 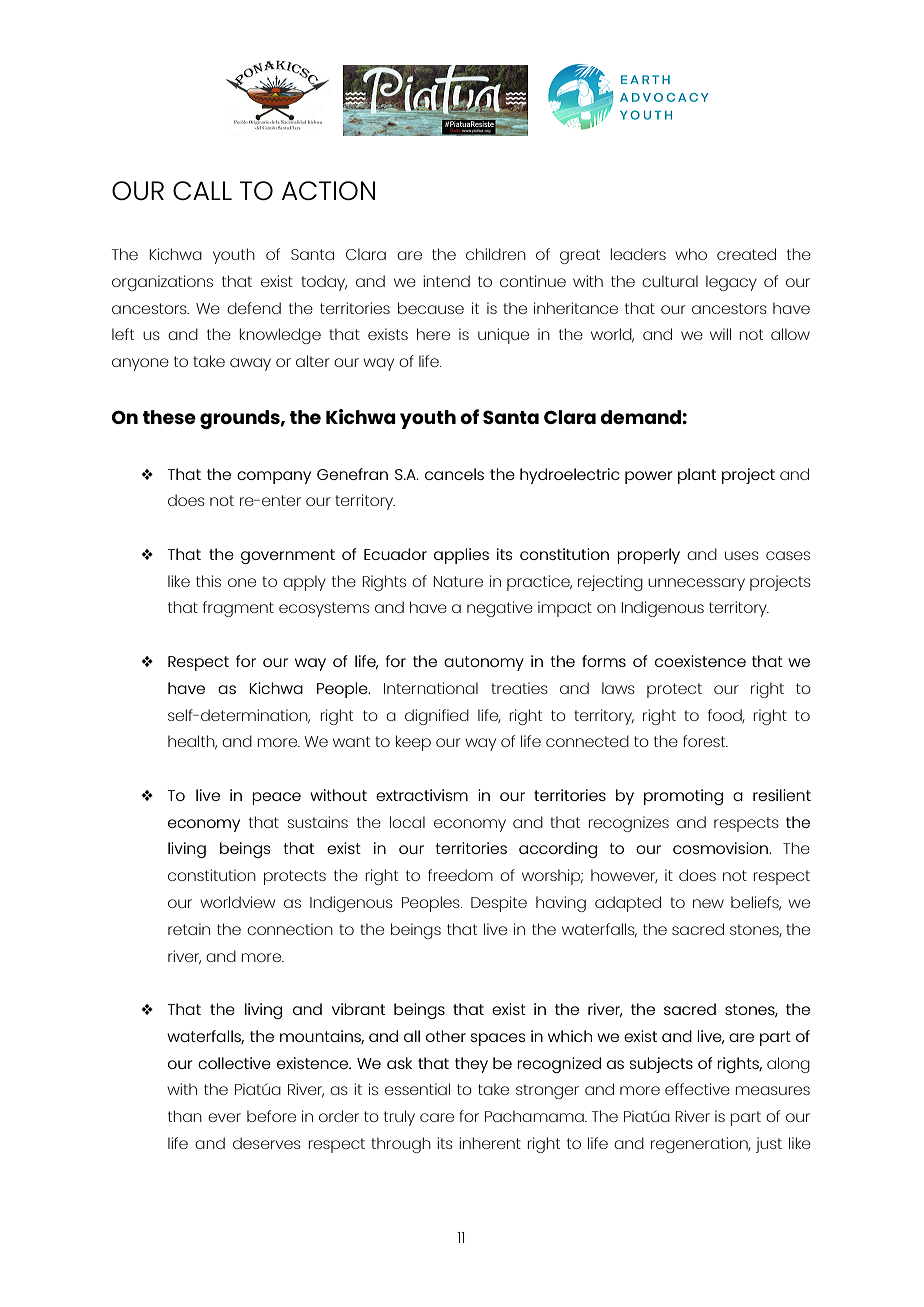 I want to click on than, so click(x=185, y=1116).
